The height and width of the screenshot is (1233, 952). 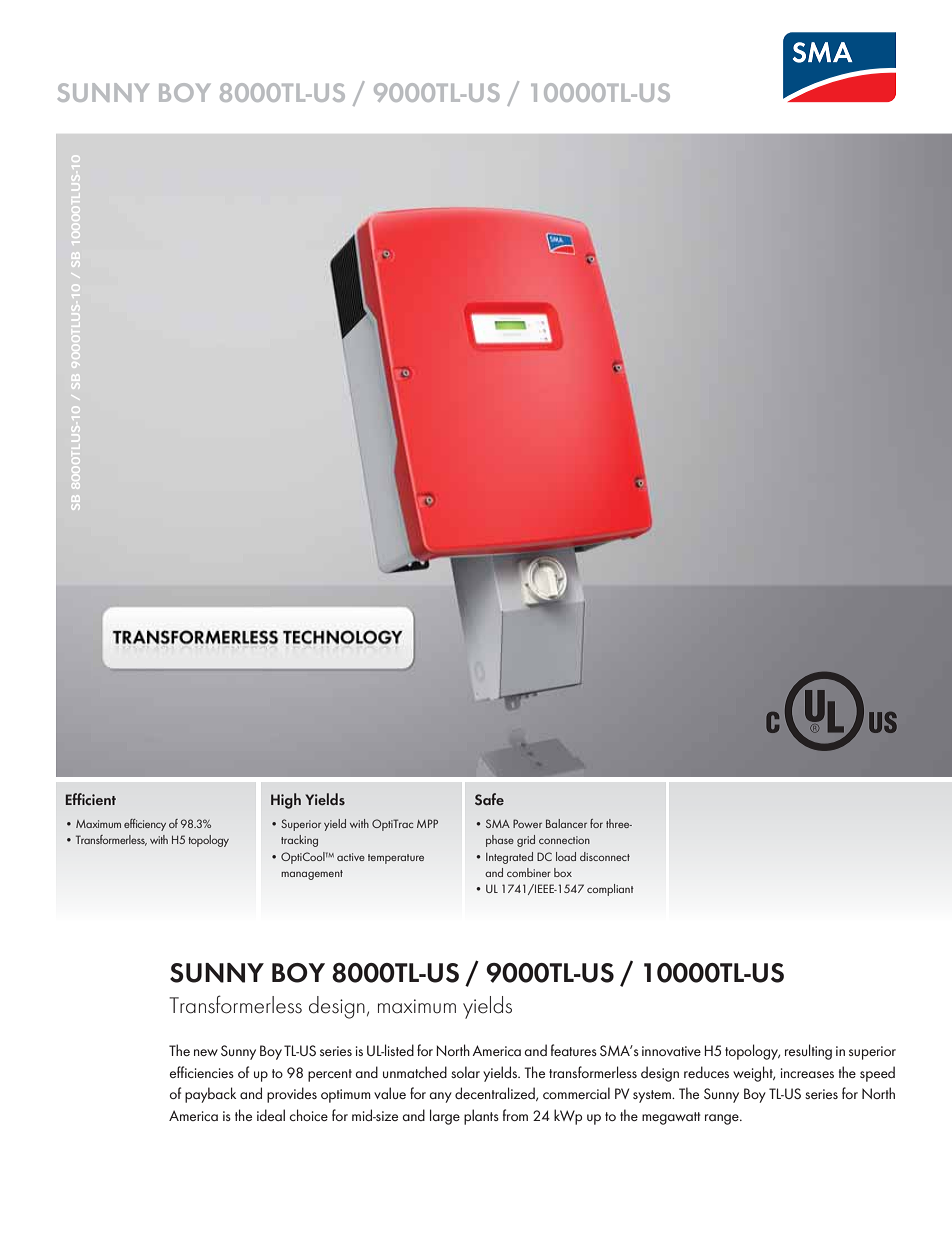 What do you see at coordinates (206, 1052) in the screenshot?
I see `new` at bounding box center [206, 1052].
